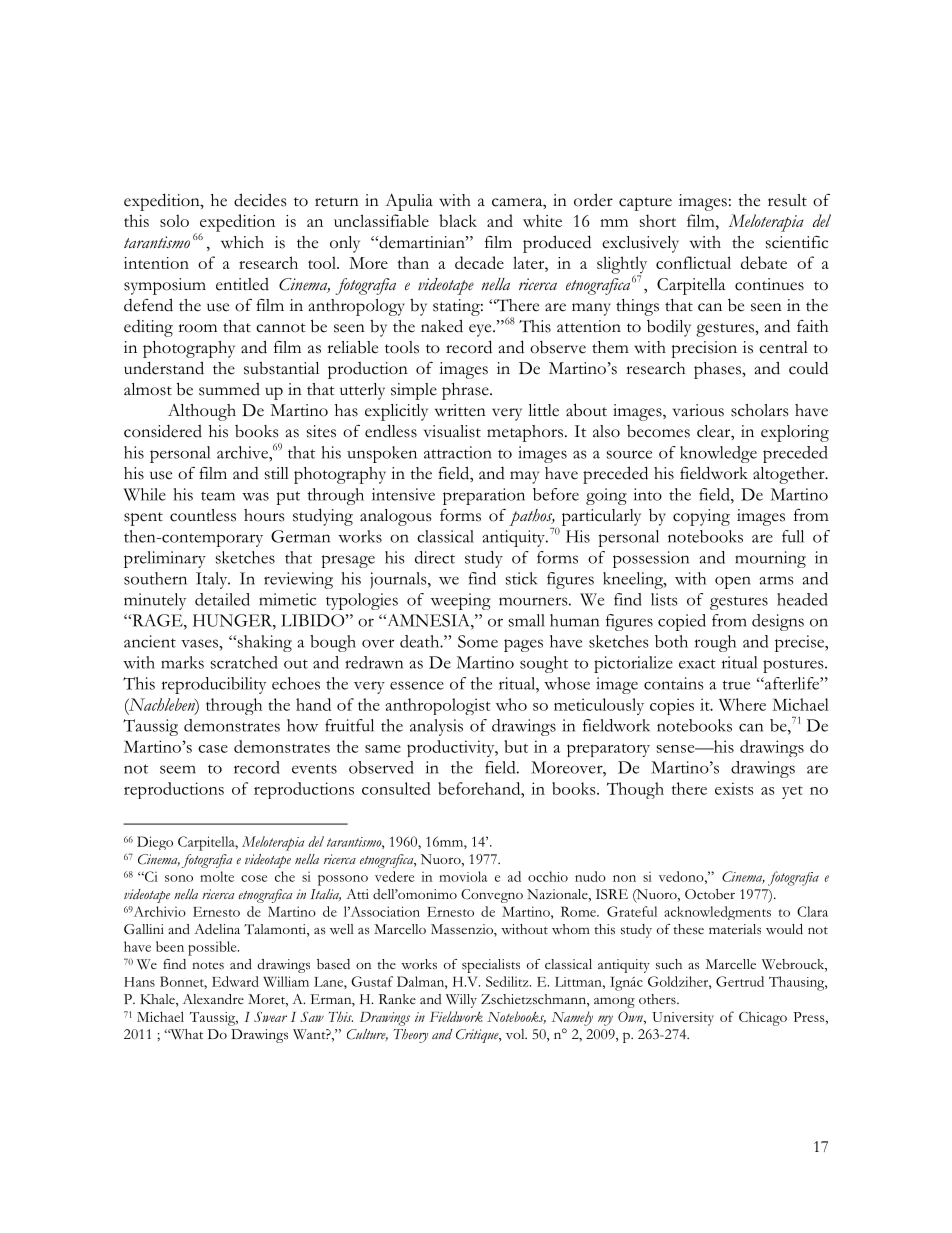 This document has width=952, height=1233. I want to click on scholars, so click(759, 410).
